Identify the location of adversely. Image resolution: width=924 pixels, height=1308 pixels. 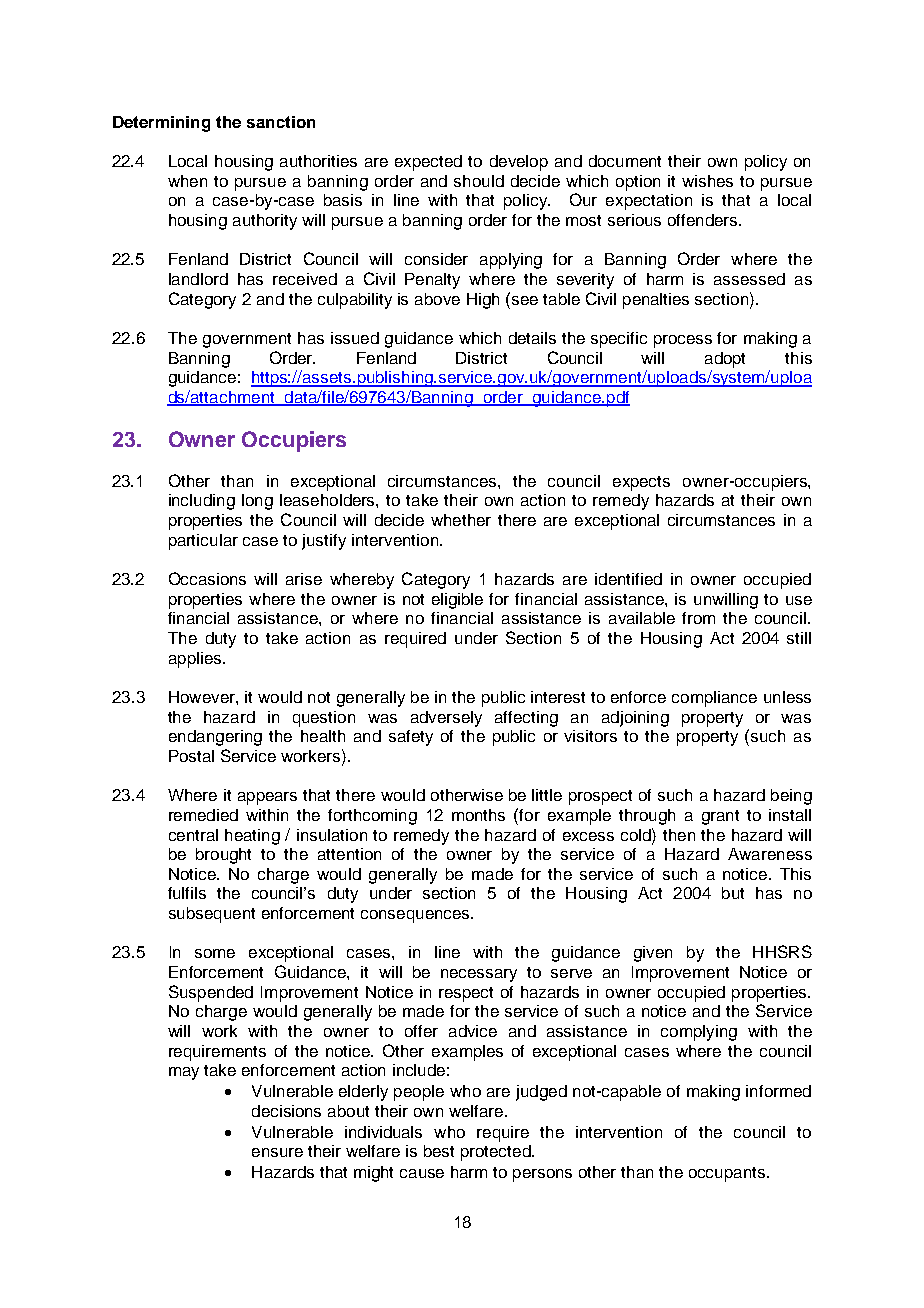
(446, 719).
